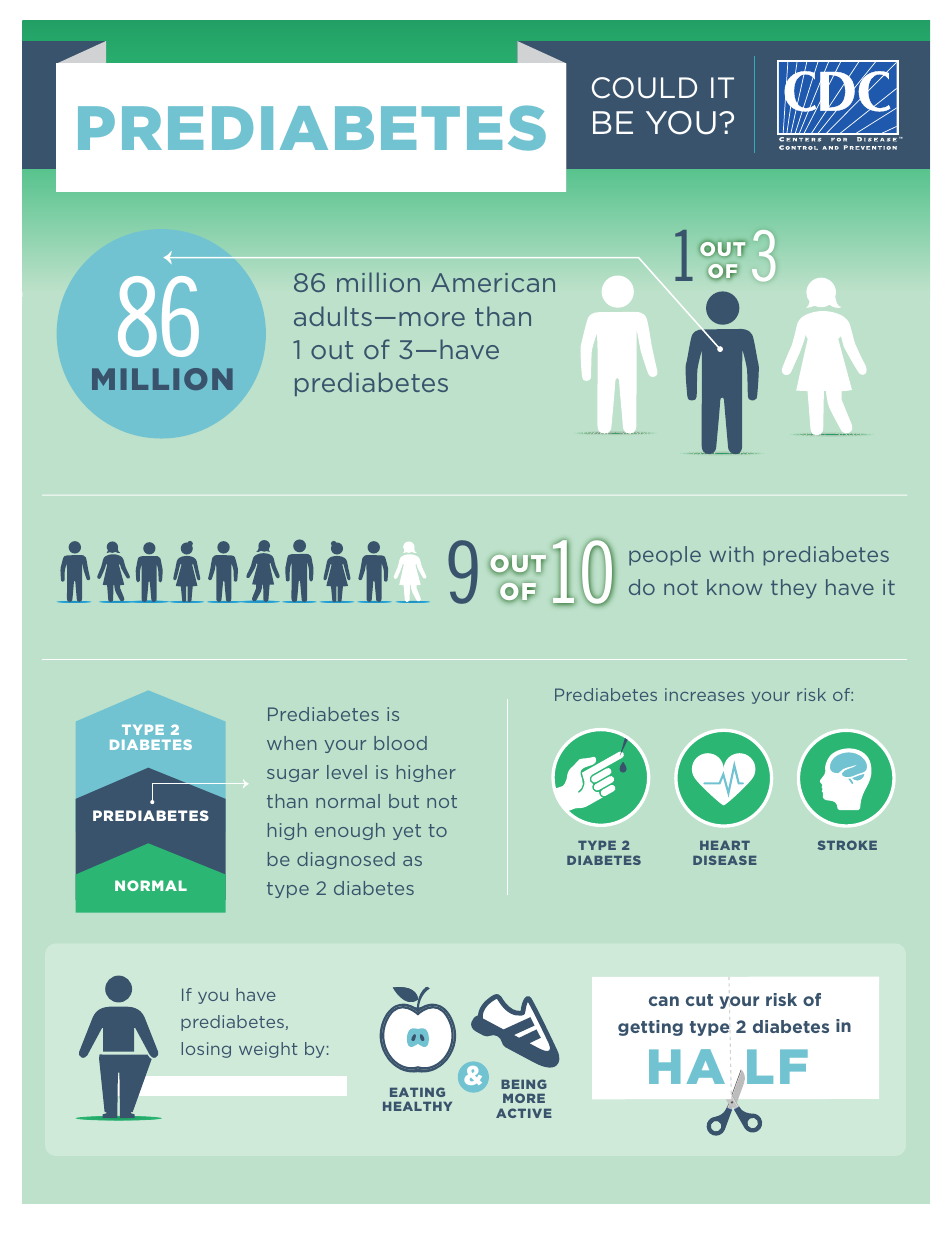 The image size is (952, 1233). I want to click on increases, so click(704, 694).
